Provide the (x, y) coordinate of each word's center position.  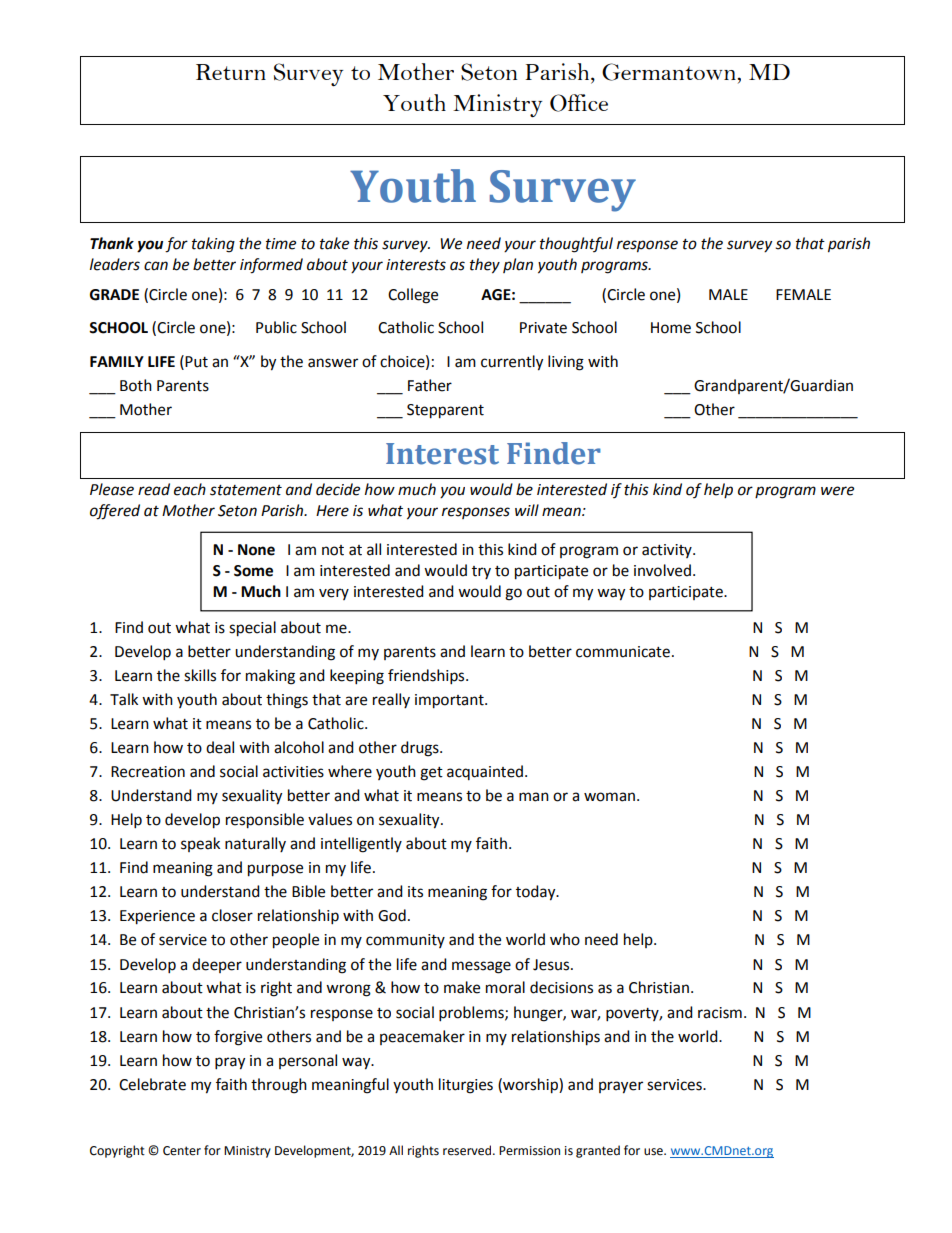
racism (720, 1013)
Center (182, 1151)
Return (231, 72)
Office (579, 103)
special (252, 629)
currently (512, 363)
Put (195, 361)
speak (200, 844)
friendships (427, 677)
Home (671, 328)
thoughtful (576, 245)
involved (662, 570)
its (415, 892)
